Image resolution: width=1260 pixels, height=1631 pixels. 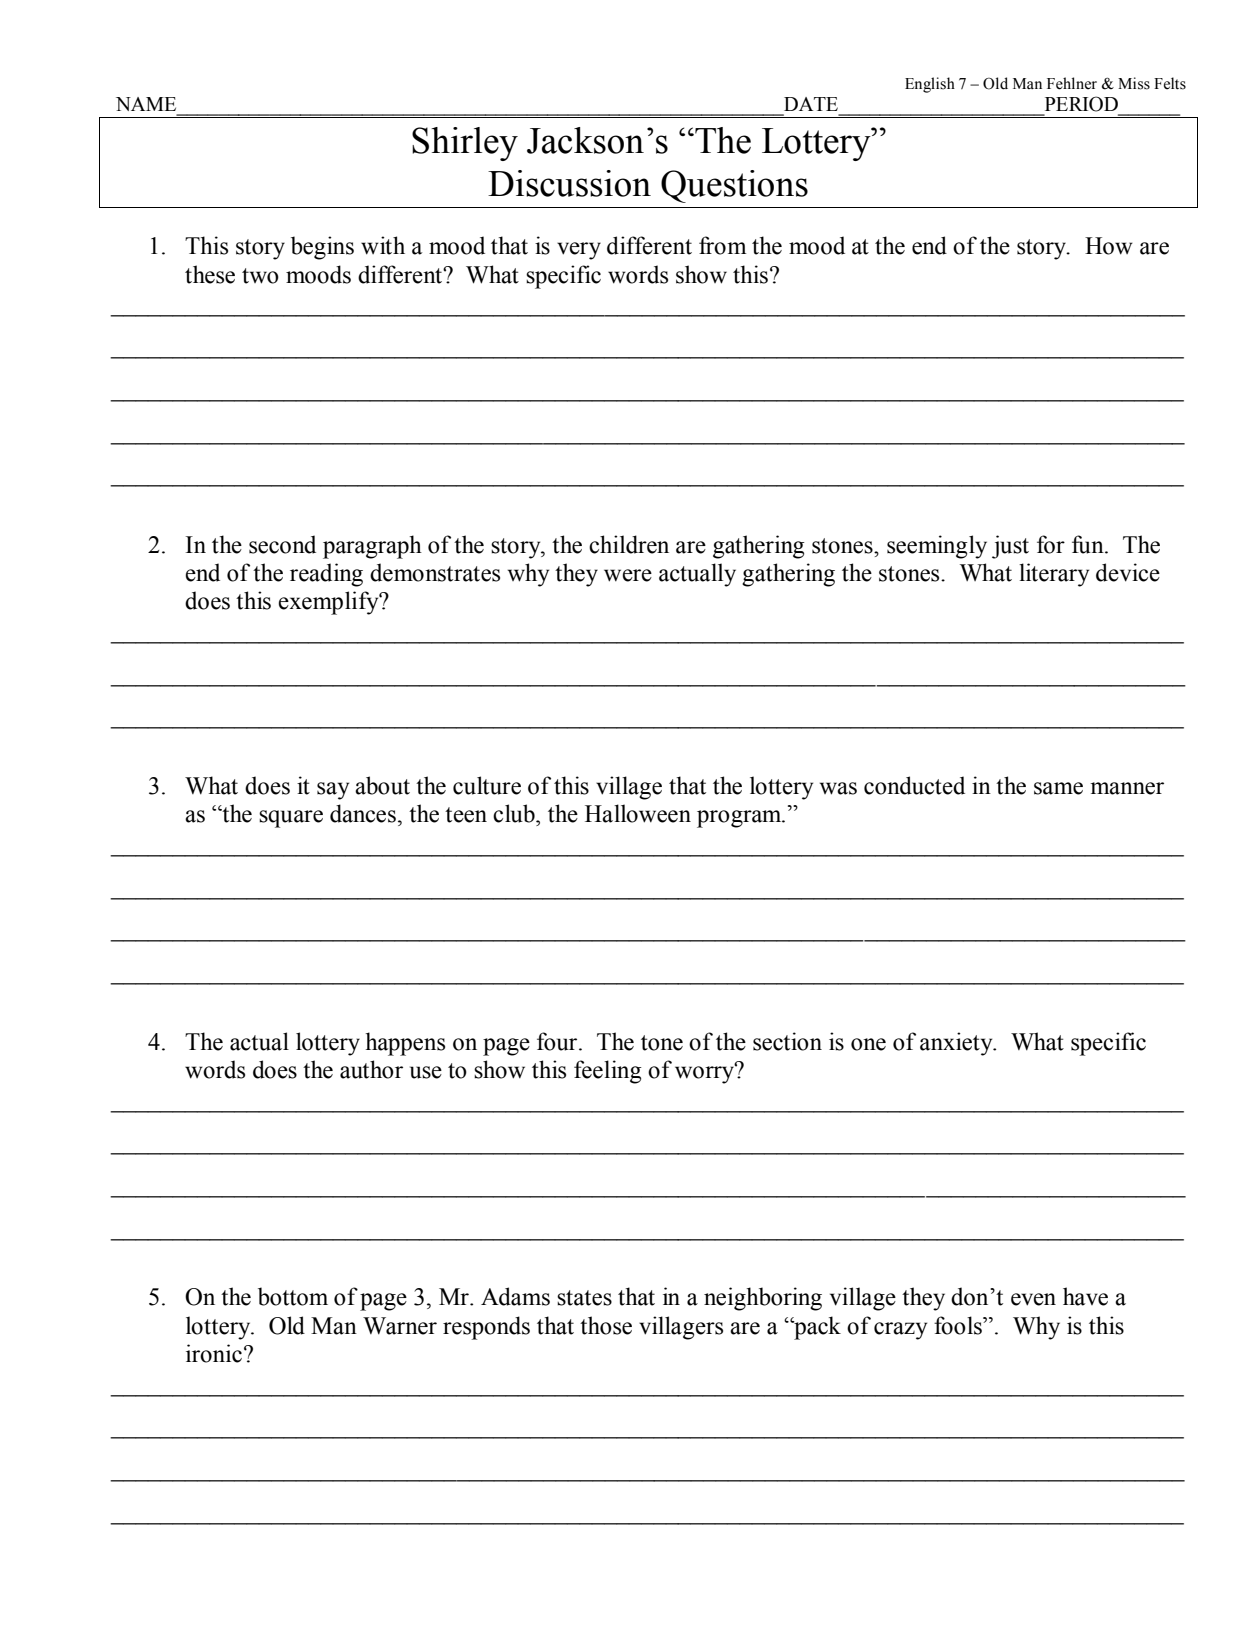 What do you see at coordinates (1134, 83) in the page?
I see `Miss` at bounding box center [1134, 83].
